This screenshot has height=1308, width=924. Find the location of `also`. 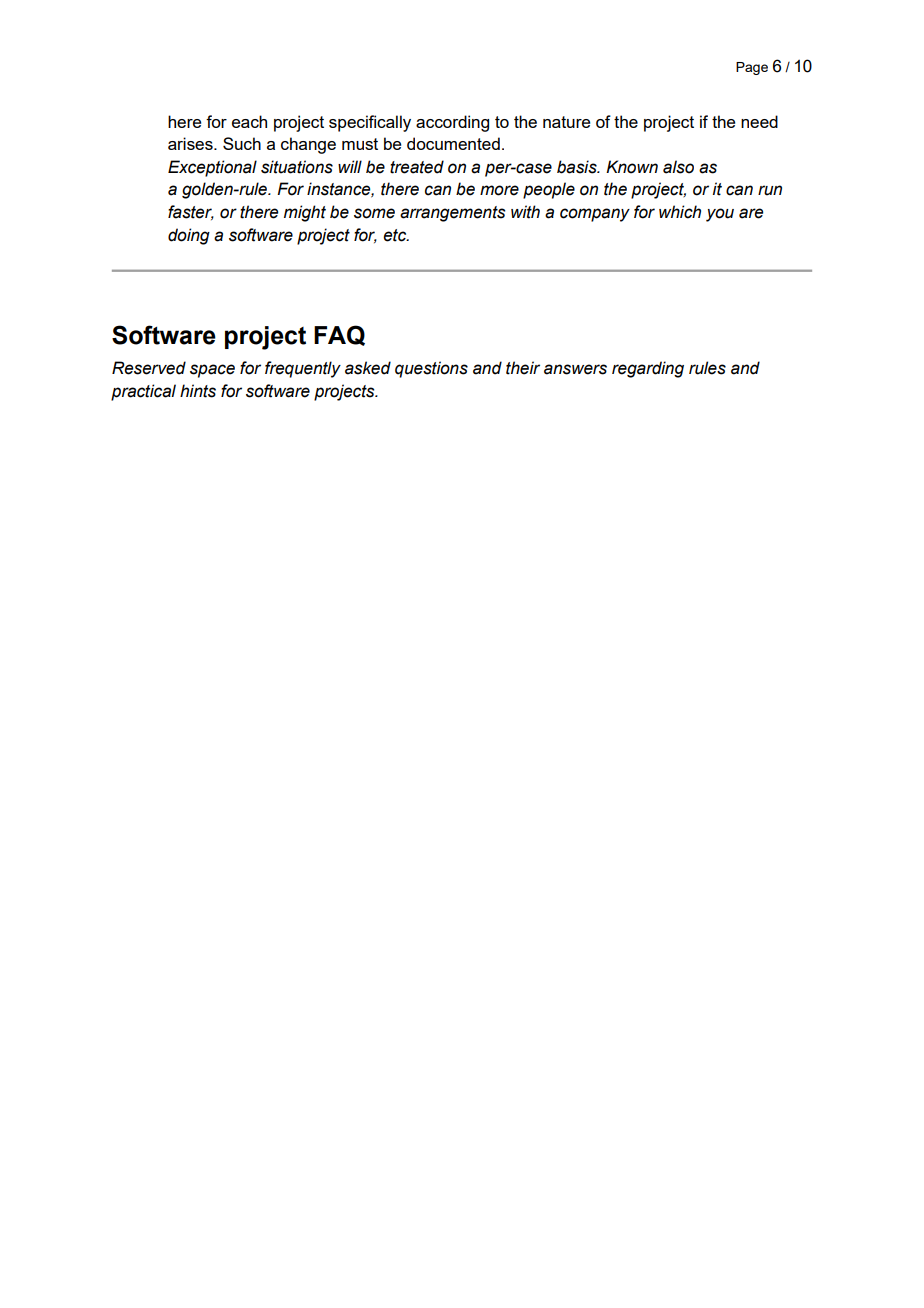

also is located at coordinates (678, 167).
